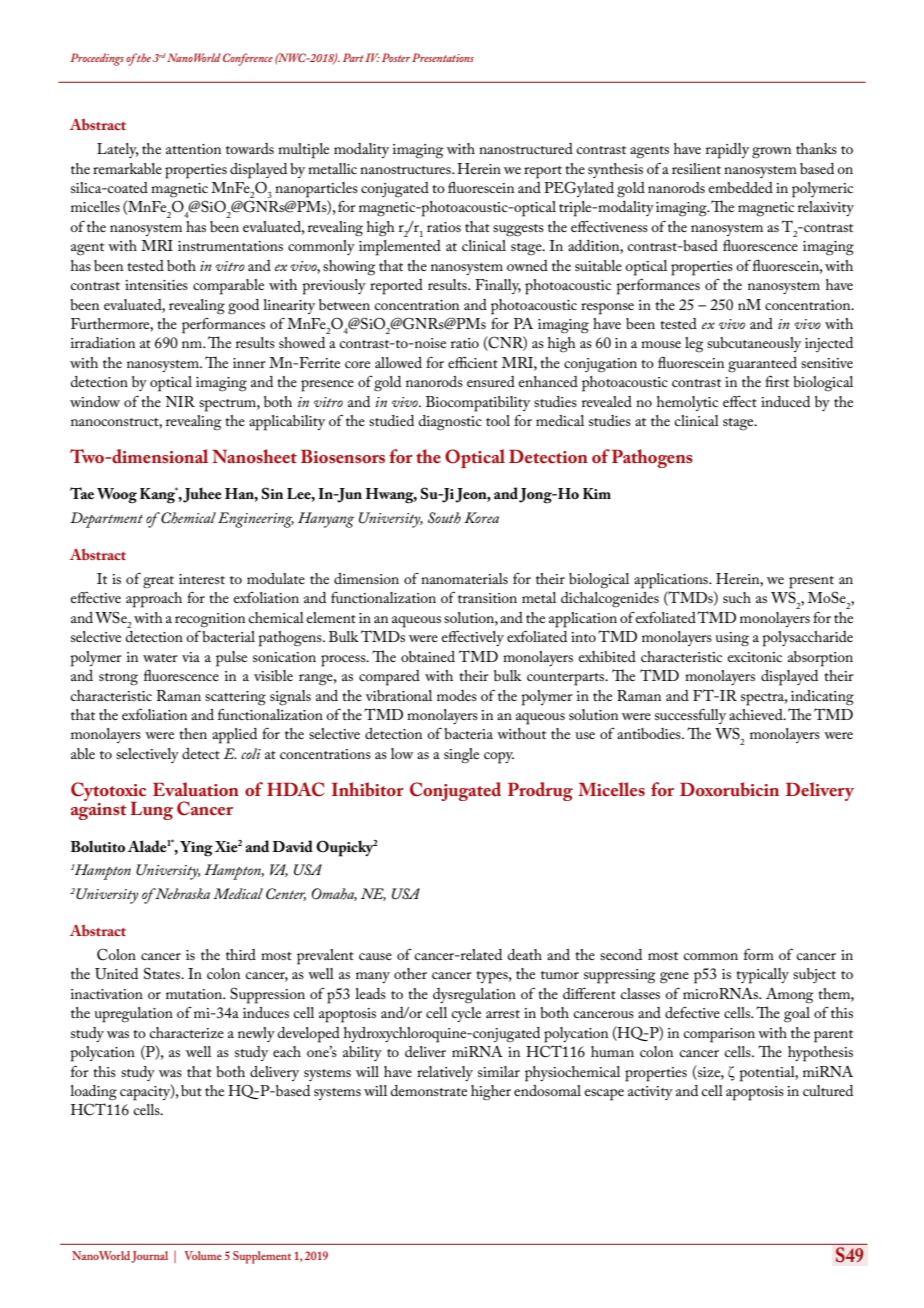 This page has width=924, height=1308. What do you see at coordinates (540, 791) in the page?
I see `Prodrug` at bounding box center [540, 791].
